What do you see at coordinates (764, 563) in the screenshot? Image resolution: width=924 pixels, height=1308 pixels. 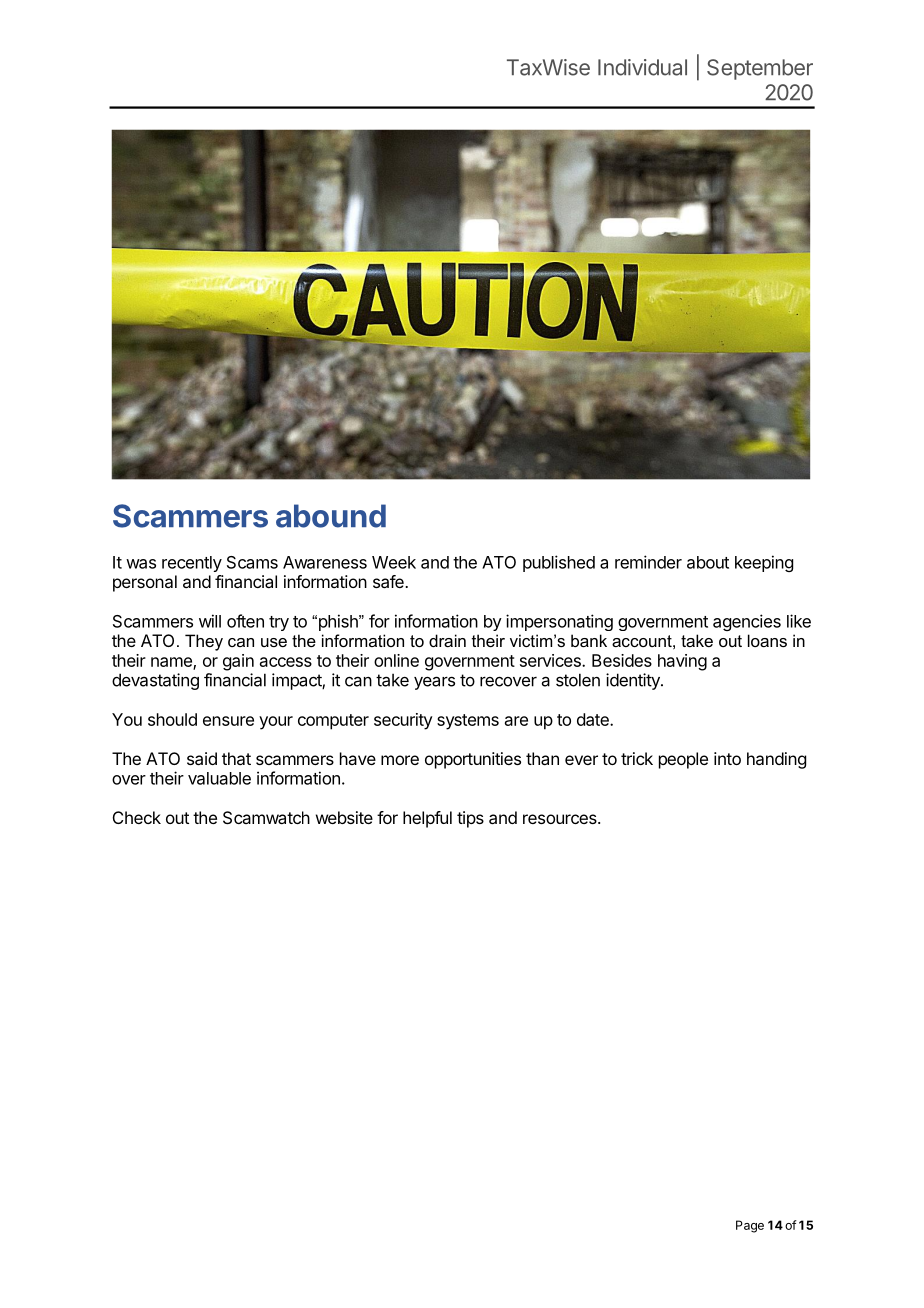 I see `keeping` at bounding box center [764, 563].
